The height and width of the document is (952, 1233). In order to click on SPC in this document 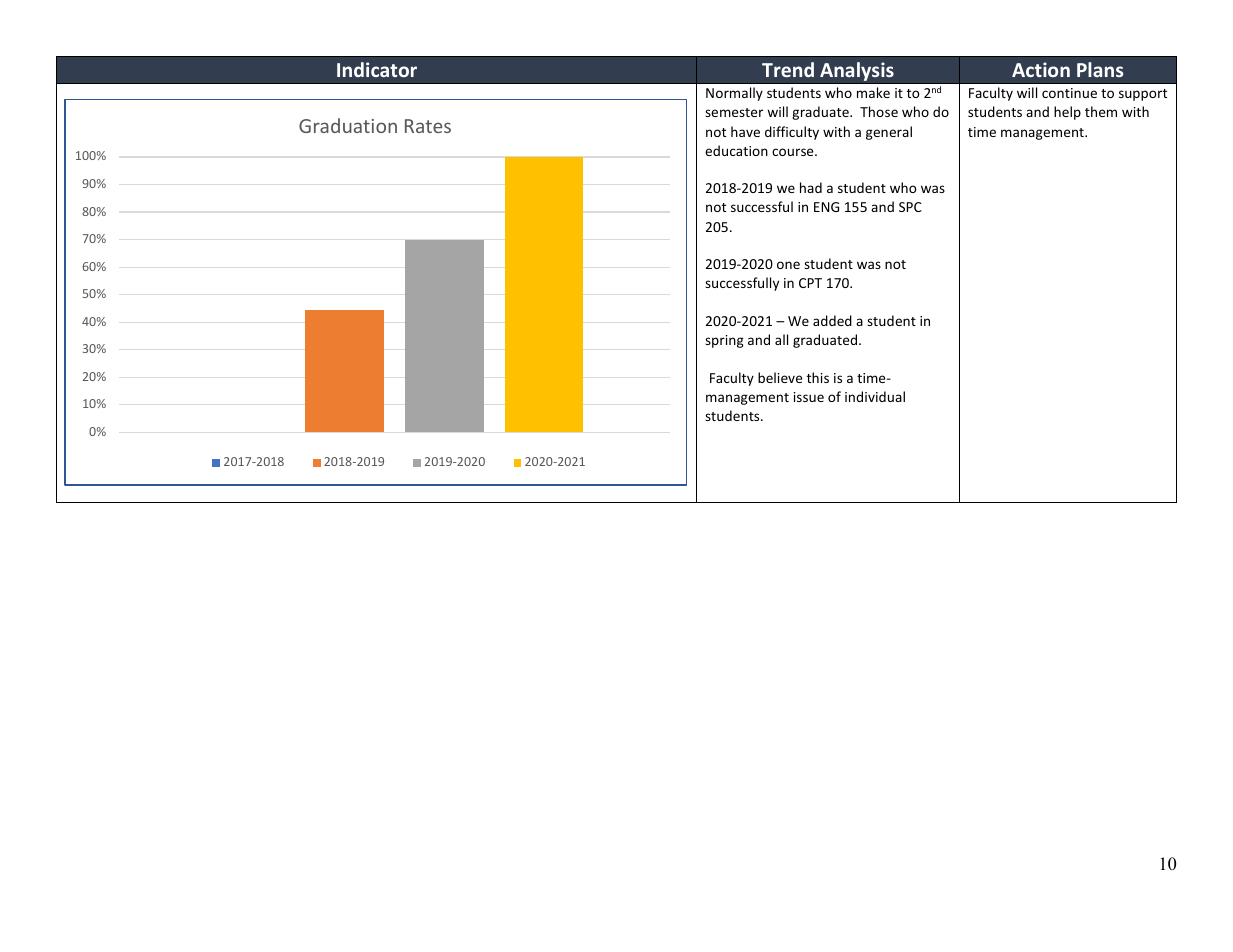, I will do `click(910, 207)`.
